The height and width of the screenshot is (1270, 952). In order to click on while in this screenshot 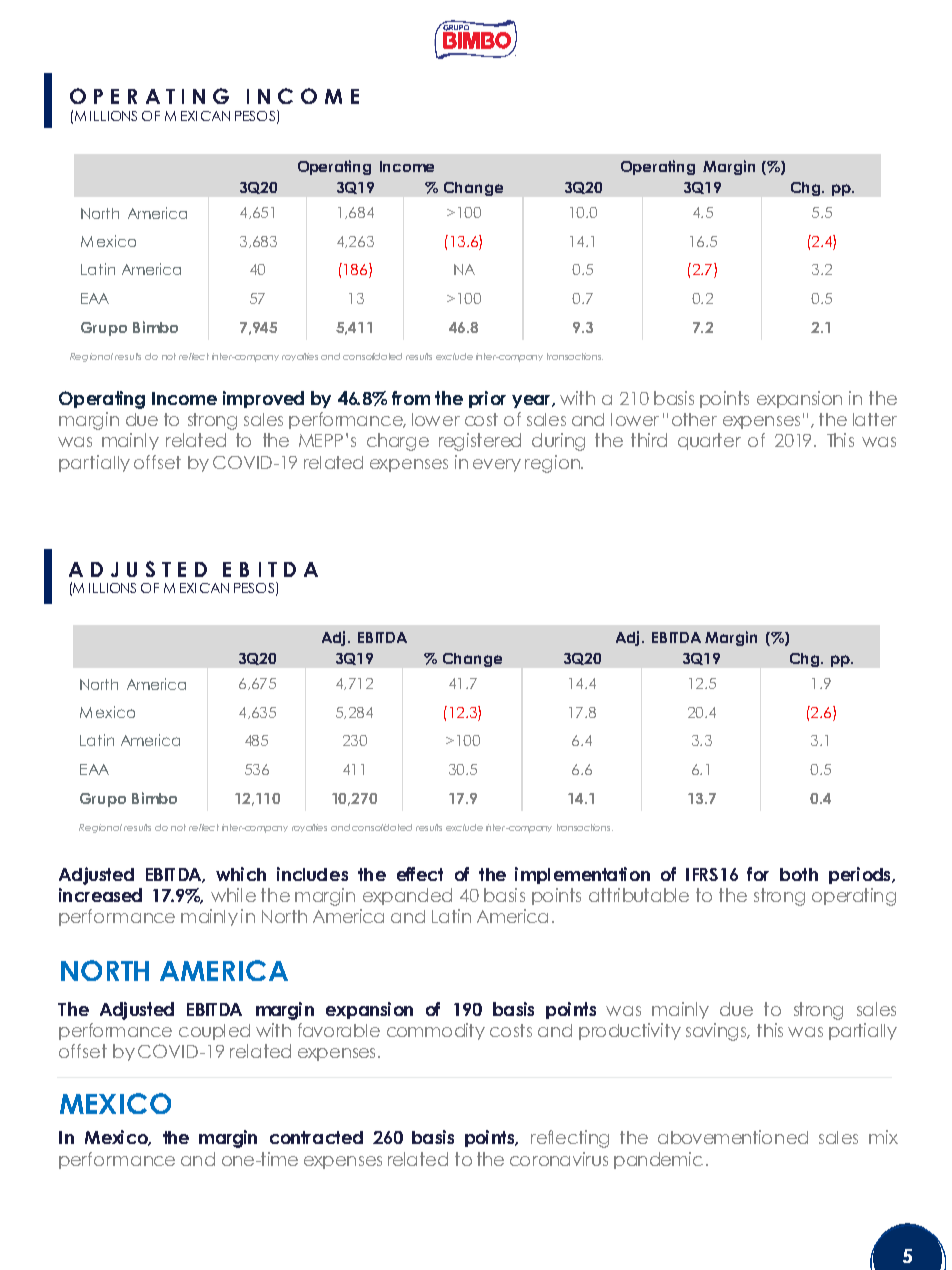, I will do `click(233, 895)`.
